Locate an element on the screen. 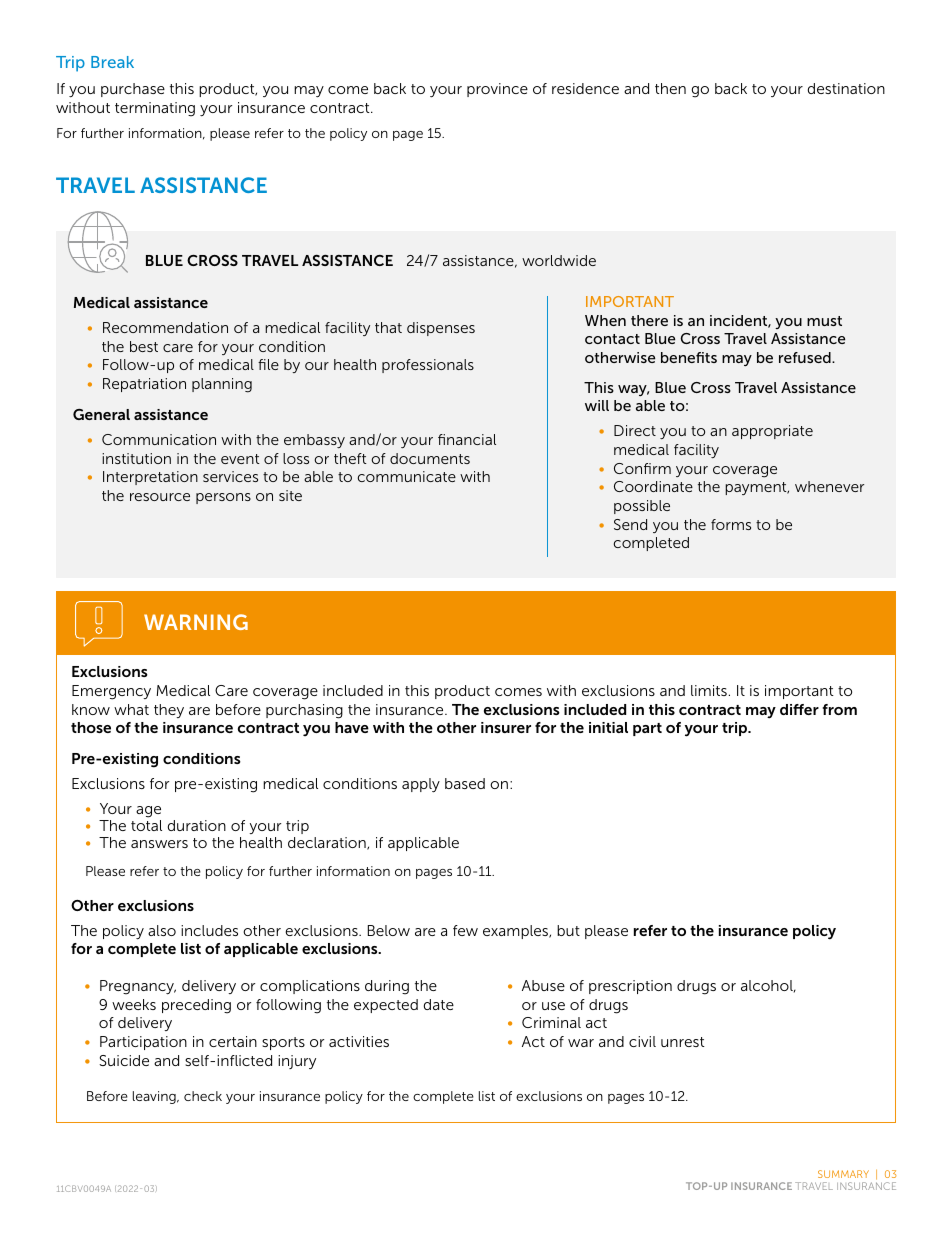 The image size is (952, 1233). then is located at coordinates (670, 88).
